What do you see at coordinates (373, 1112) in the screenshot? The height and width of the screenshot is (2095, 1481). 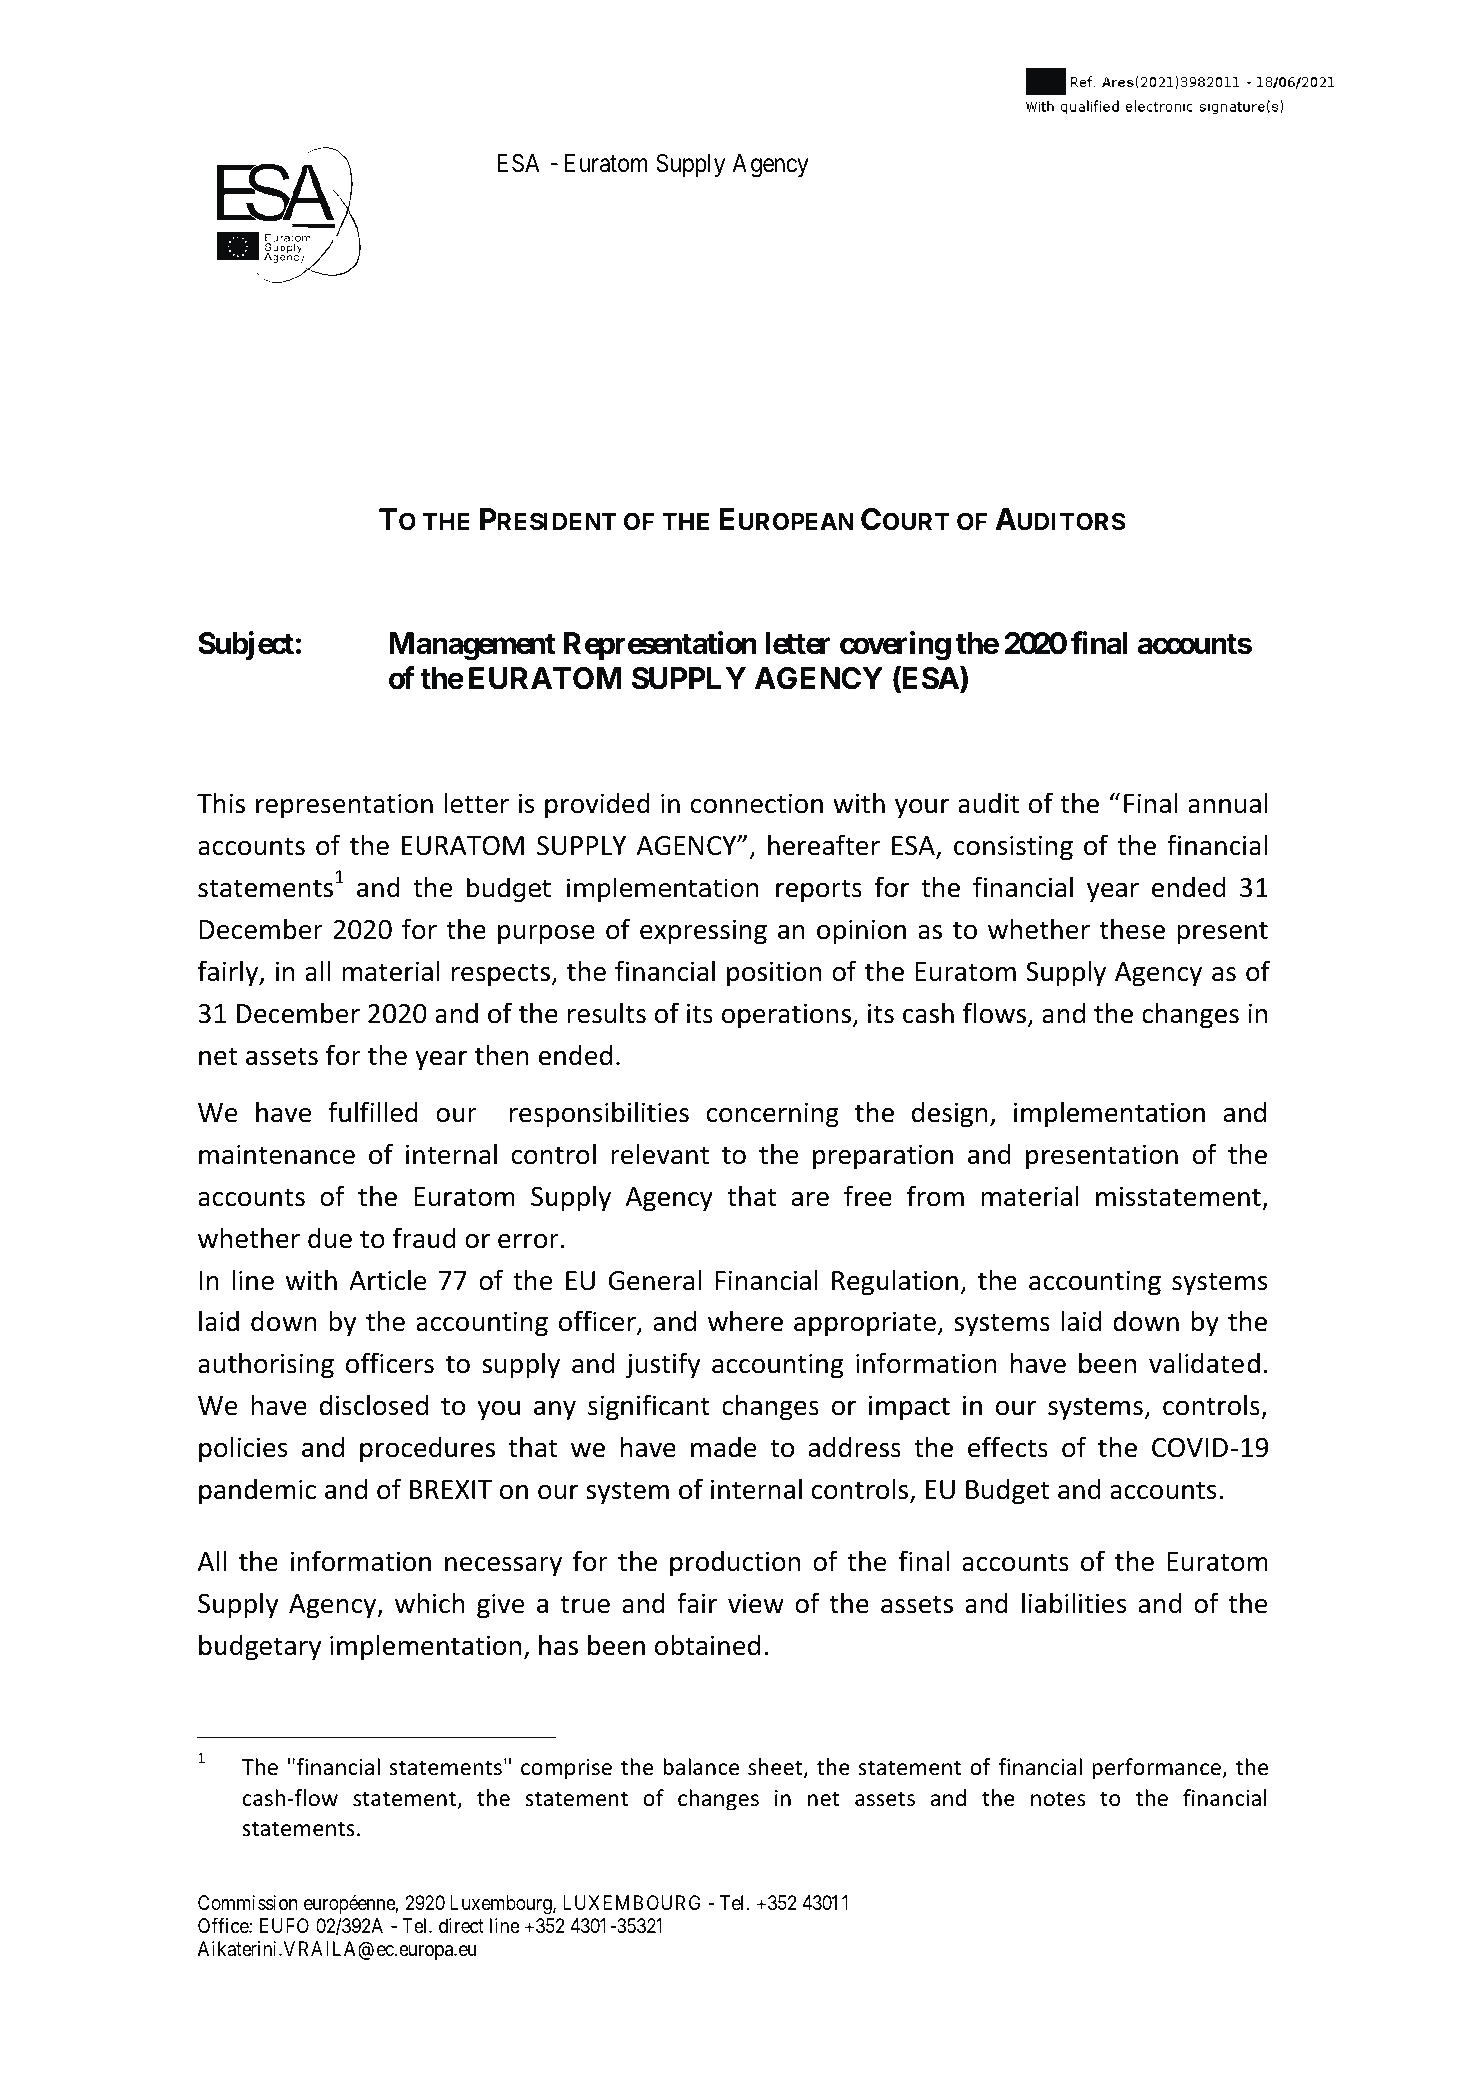 I see `fulfilled` at bounding box center [373, 1112].
